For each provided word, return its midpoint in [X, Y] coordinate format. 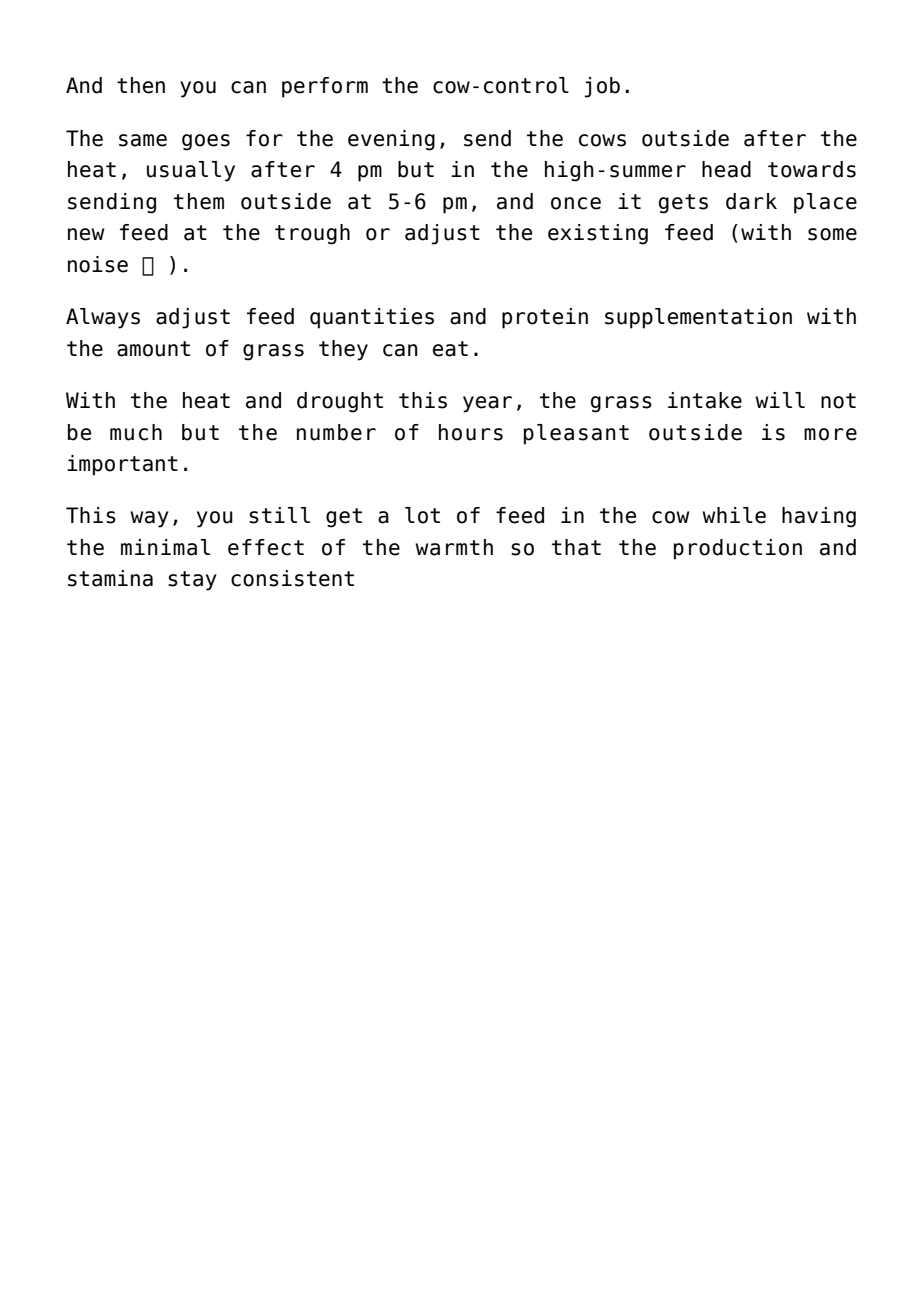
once [576, 203]
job [602, 87]
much [136, 432]
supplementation [698, 318]
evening [391, 140]
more [830, 434]
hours [471, 432]
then [141, 85]
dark [751, 201]
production [738, 549]
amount [153, 349]
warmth [454, 547]
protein [545, 318]
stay [192, 581]
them [199, 201]
